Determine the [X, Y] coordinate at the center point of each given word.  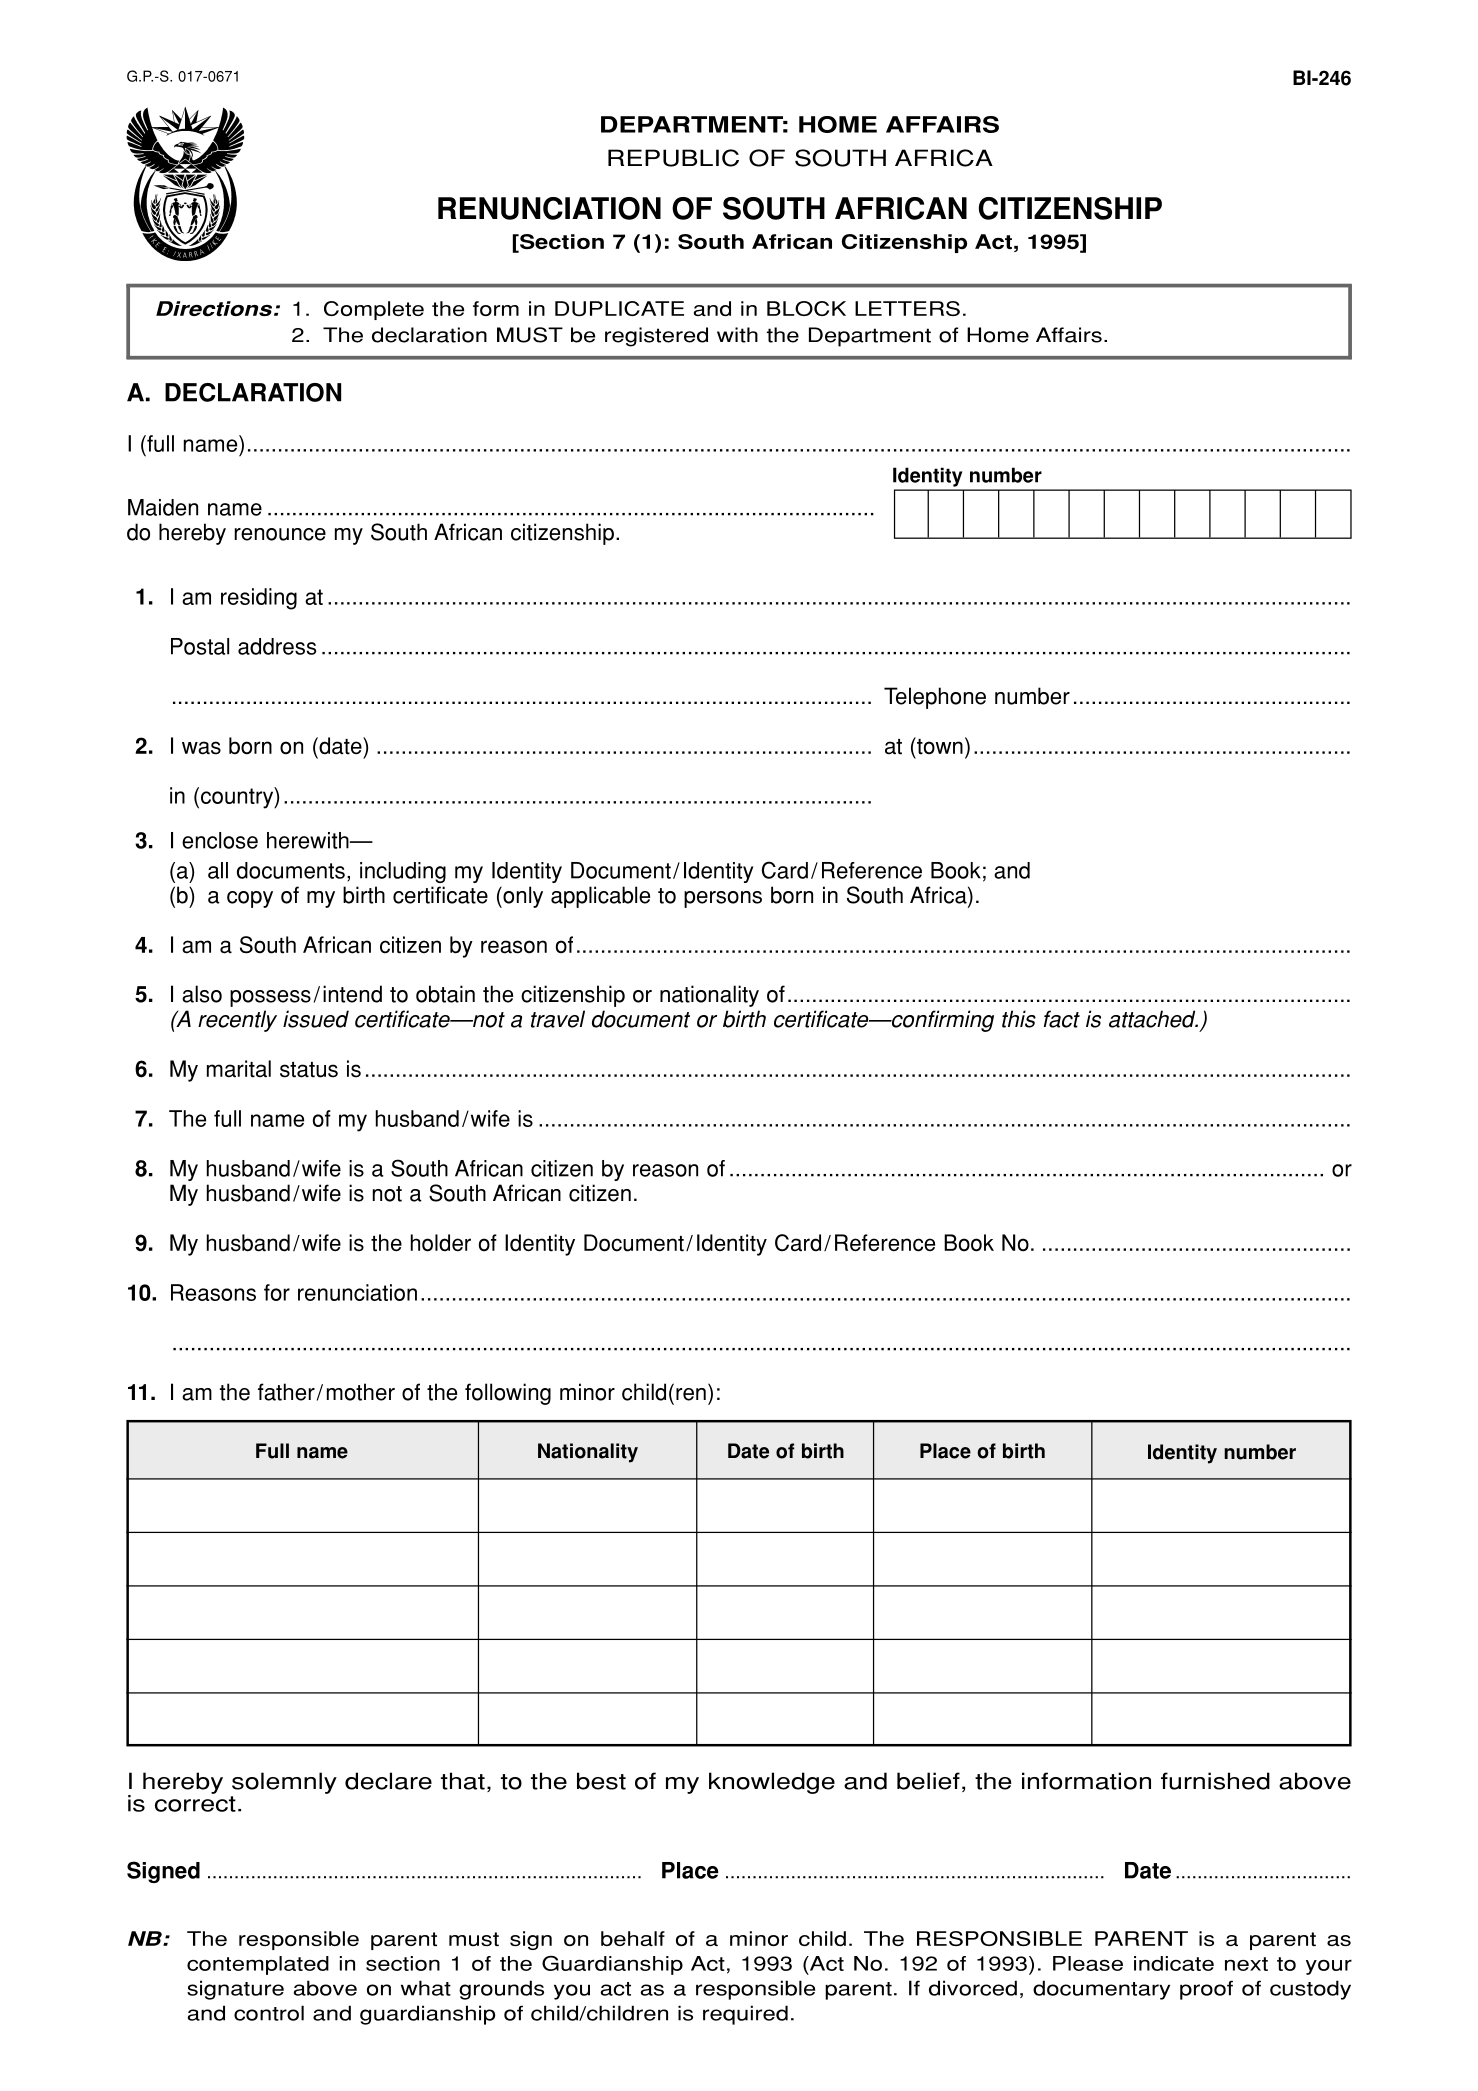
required [745, 2015]
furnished [1215, 1781]
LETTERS [907, 308]
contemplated [258, 1965]
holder [441, 1243]
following [508, 1394]
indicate [1174, 1963]
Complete [374, 310]
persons [723, 899]
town [939, 746]
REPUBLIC [673, 158]
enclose [220, 840]
